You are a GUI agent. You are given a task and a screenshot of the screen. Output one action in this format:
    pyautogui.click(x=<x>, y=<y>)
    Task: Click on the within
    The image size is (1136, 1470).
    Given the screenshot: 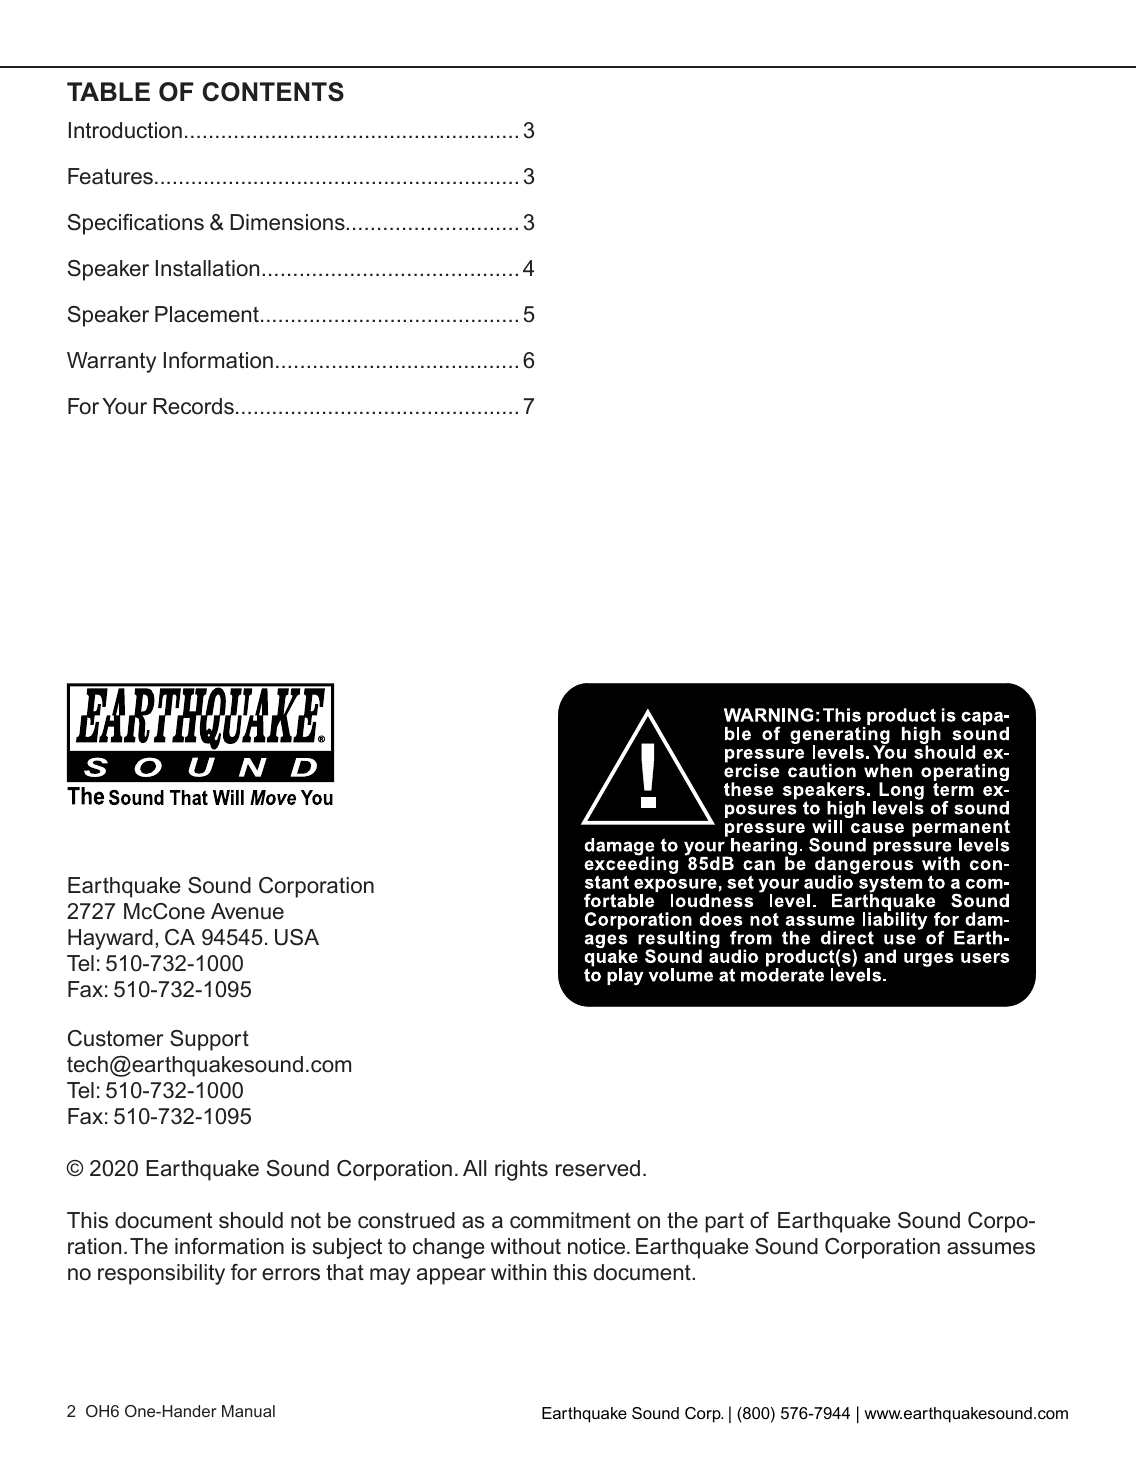 What is the action you would take?
    pyautogui.click(x=518, y=1272)
